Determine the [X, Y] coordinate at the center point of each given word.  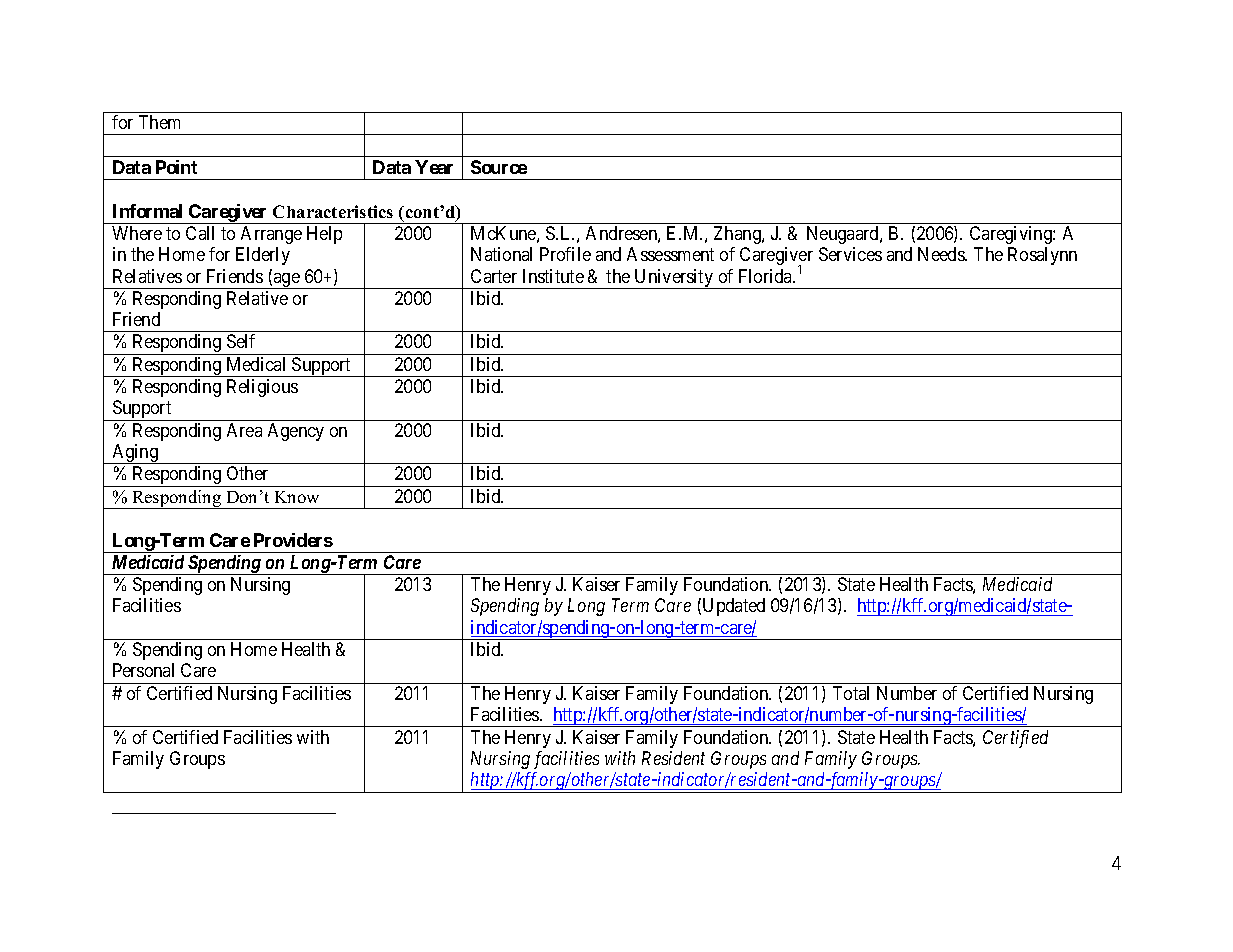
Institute [553, 276]
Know [297, 497]
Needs [942, 254]
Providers [293, 540]
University [674, 279]
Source [499, 167]
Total [851, 693]
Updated [734, 607]
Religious [262, 388]
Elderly [263, 256]
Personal [143, 670]
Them [159, 122]
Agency [296, 432]
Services [850, 254]
